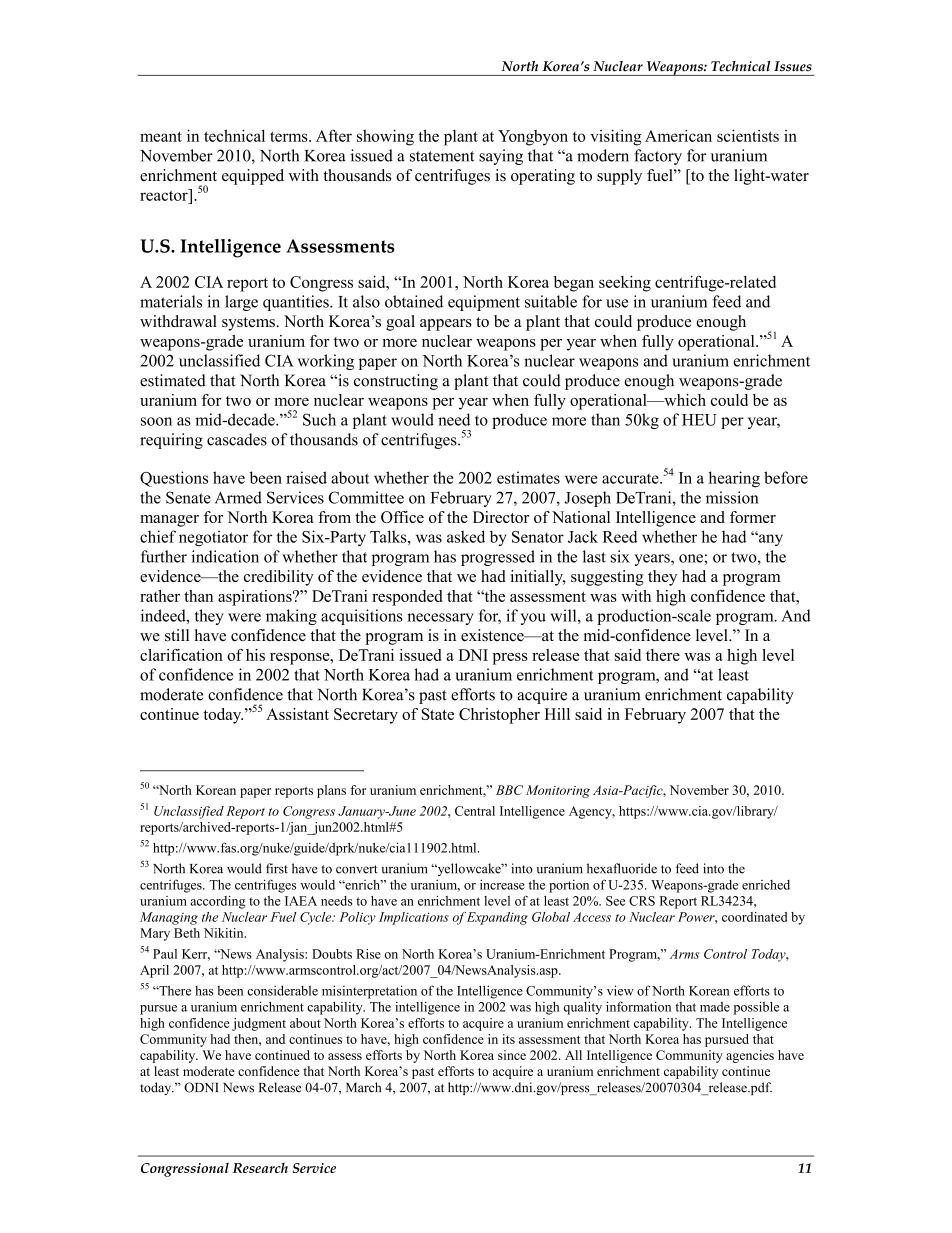  What do you see at coordinates (748, 135) in the page?
I see `scientists` at bounding box center [748, 135].
